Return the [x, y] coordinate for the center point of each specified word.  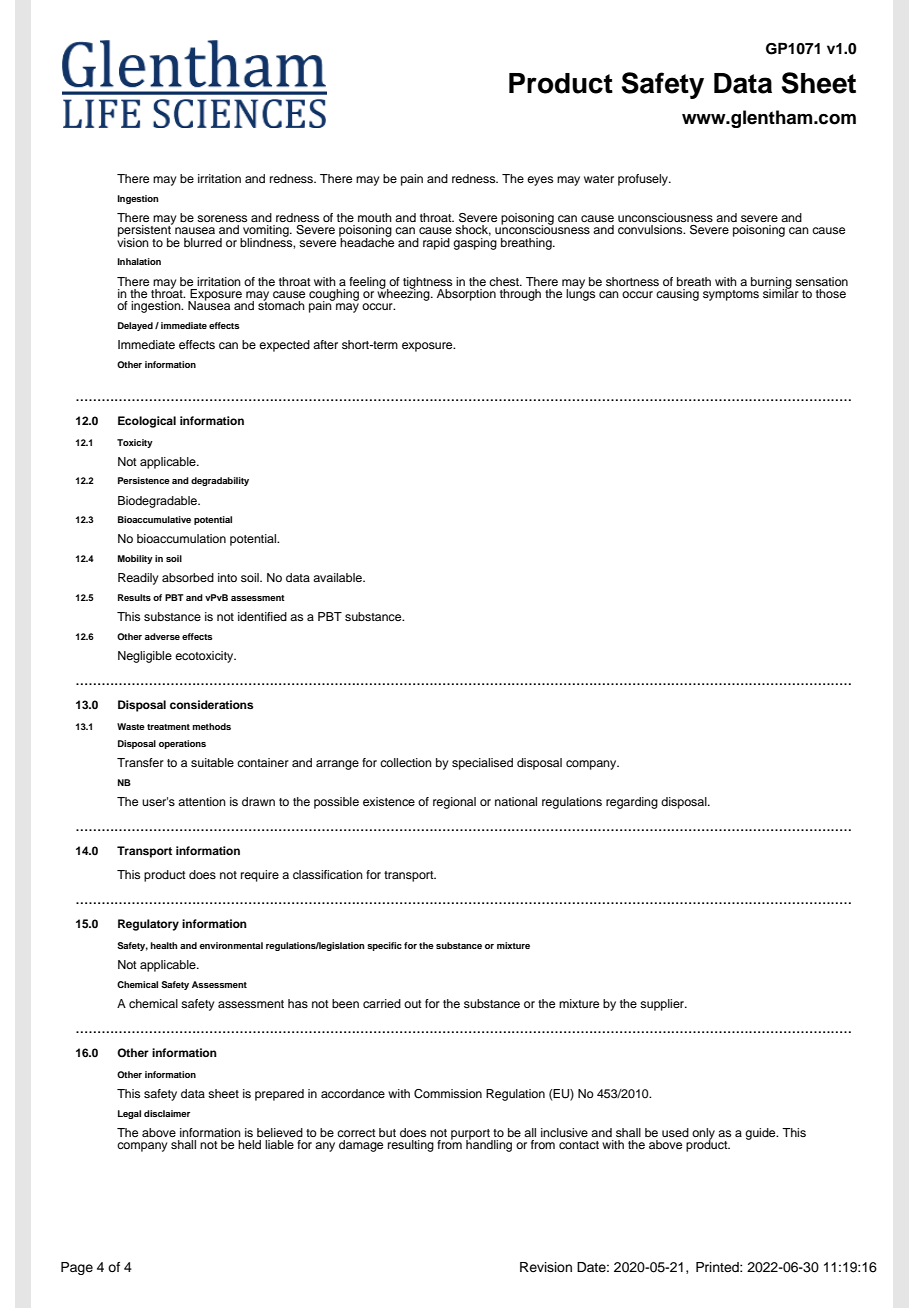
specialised [482, 764]
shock [473, 230]
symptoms [731, 295]
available [338, 577]
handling [489, 1145]
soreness [222, 218]
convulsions [651, 229]
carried [382, 1003]
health [164, 945]
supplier [663, 1005]
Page [77, 1268]
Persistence [144, 480]
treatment [168, 727]
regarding [632, 803]
